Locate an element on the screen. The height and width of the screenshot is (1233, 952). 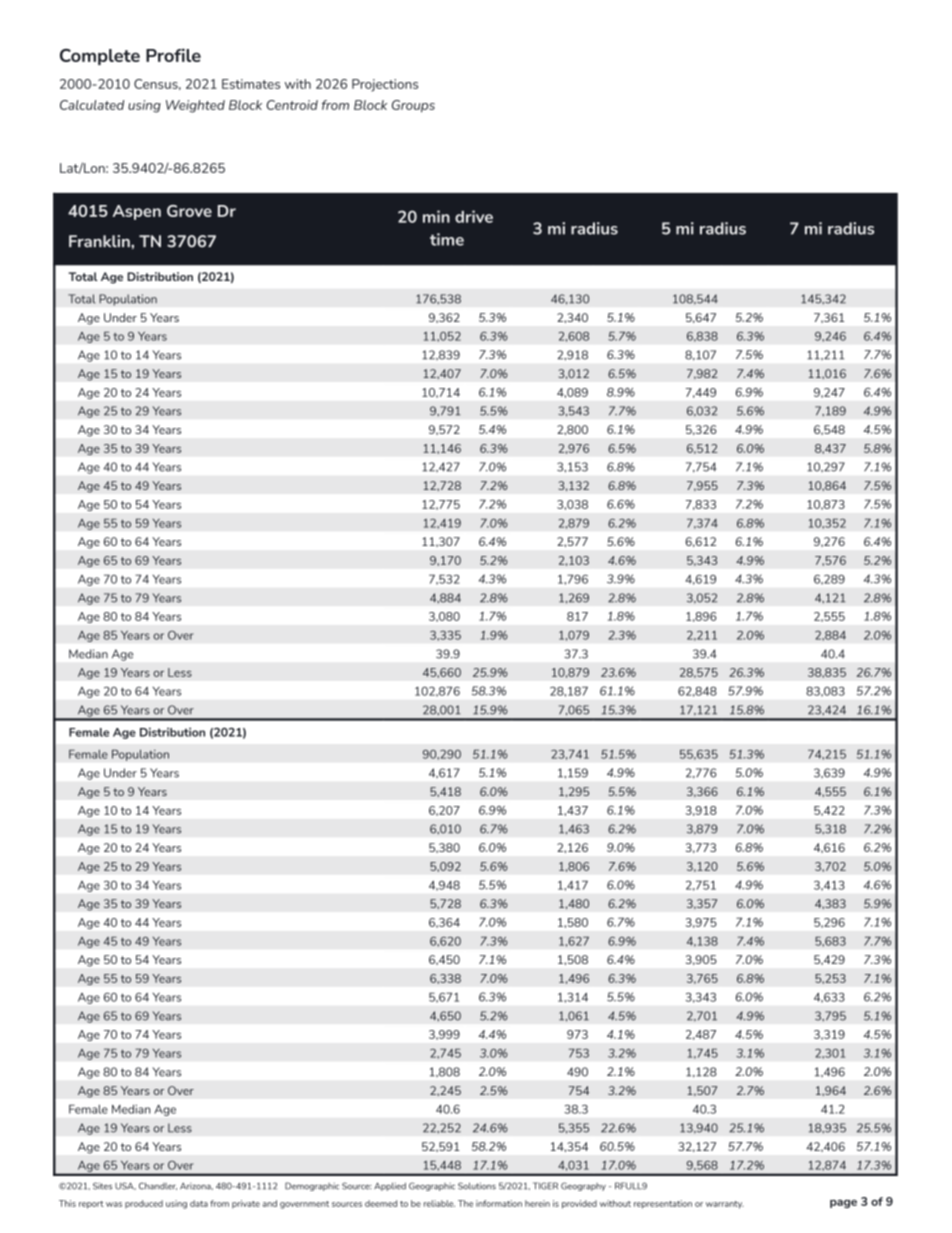
Chandler is located at coordinates (158, 1186).
